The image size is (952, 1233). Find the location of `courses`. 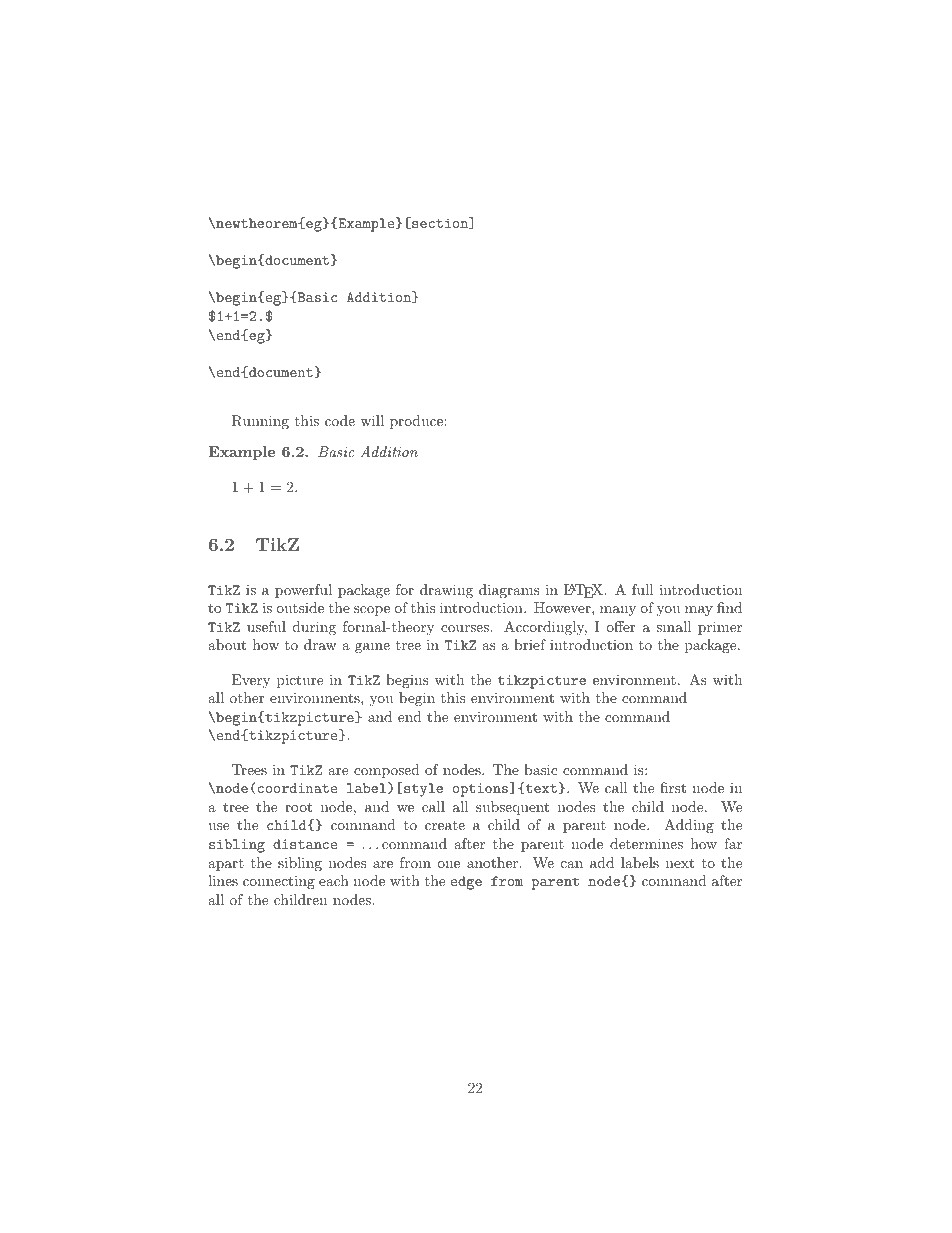

courses is located at coordinates (466, 628).
